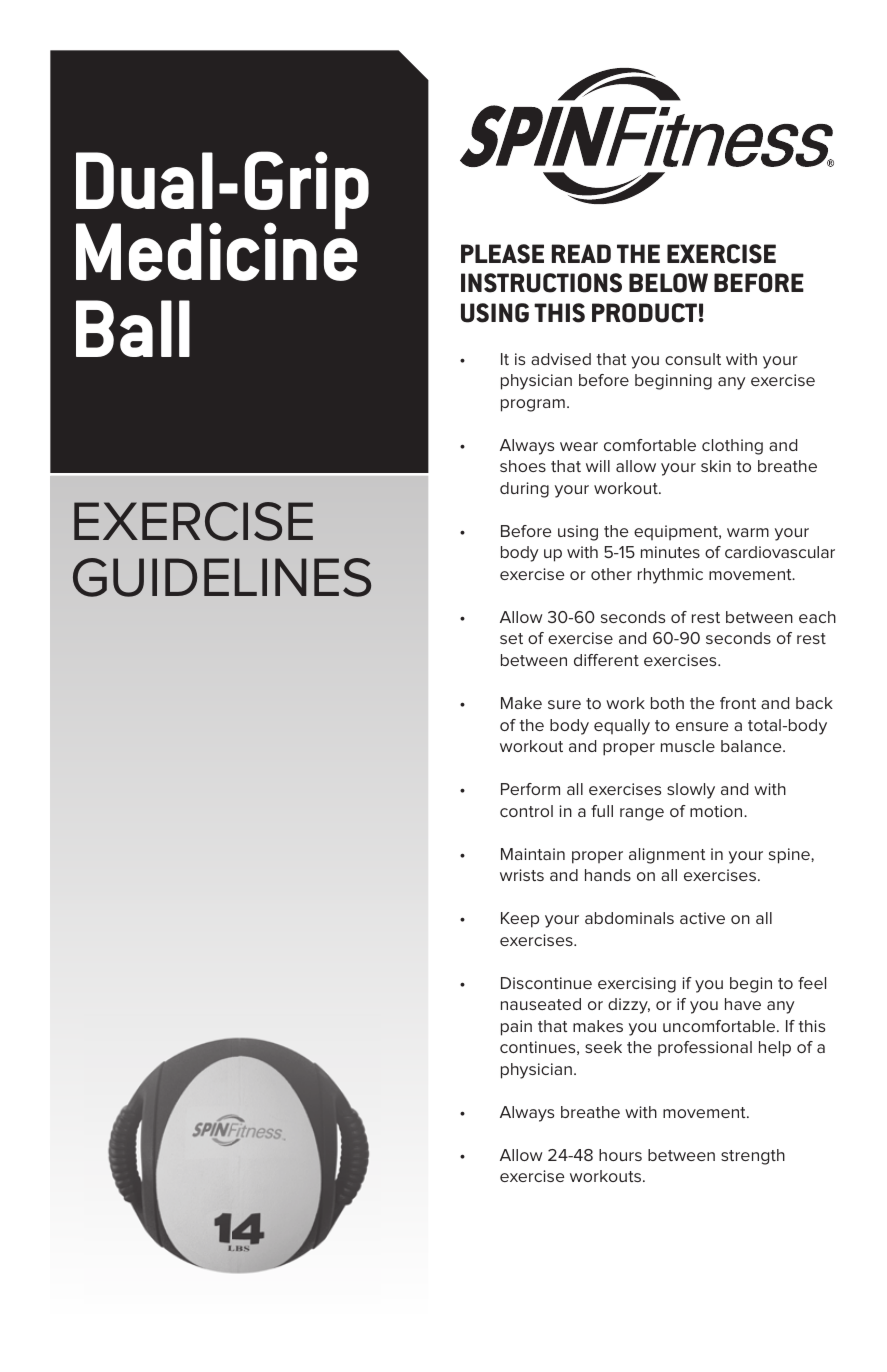 The height and width of the screenshot is (1372, 887). Describe the element at coordinates (717, 811) in the screenshot. I see `motion` at that location.
